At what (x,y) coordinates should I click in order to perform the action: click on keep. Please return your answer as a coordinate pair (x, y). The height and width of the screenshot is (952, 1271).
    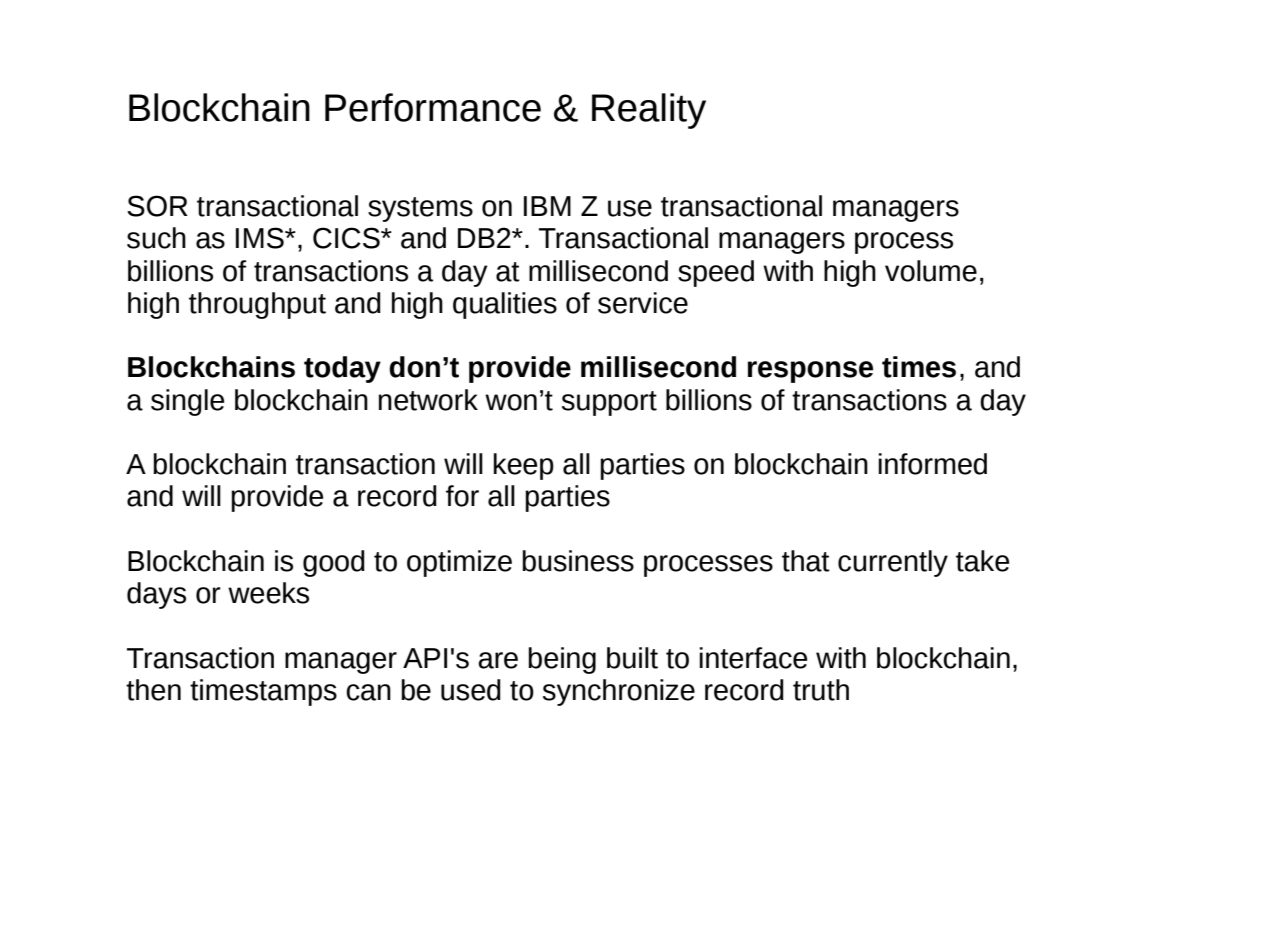
    Looking at the image, I should click on (524, 466).
